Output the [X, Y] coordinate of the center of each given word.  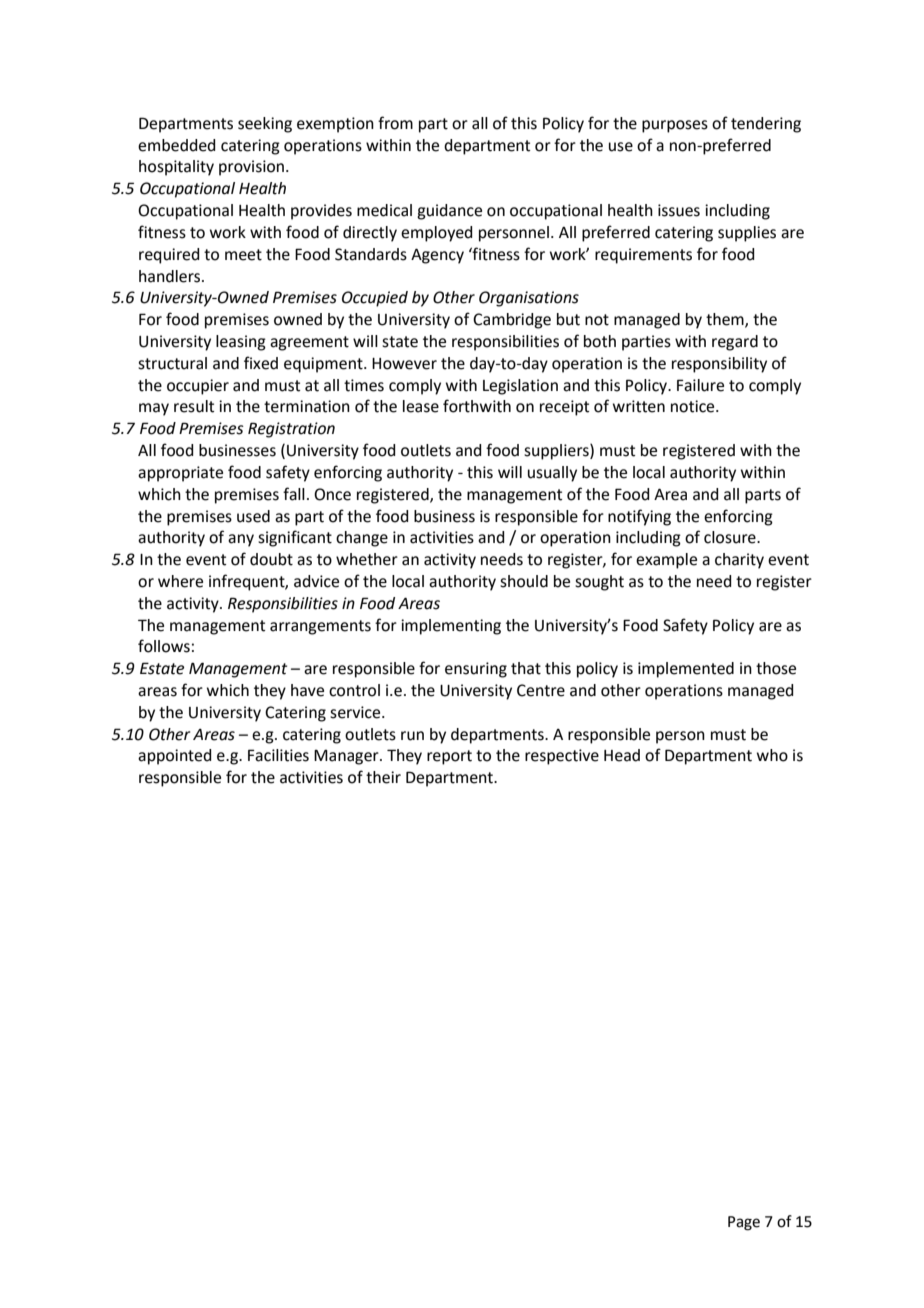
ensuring [476, 670]
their [383, 777]
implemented [686, 670]
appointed [174, 757]
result [194, 406]
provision [253, 168]
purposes [675, 126]
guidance [449, 212]
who [772, 755]
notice [694, 406]
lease [421, 406]
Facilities [278, 755]
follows [164, 646]
